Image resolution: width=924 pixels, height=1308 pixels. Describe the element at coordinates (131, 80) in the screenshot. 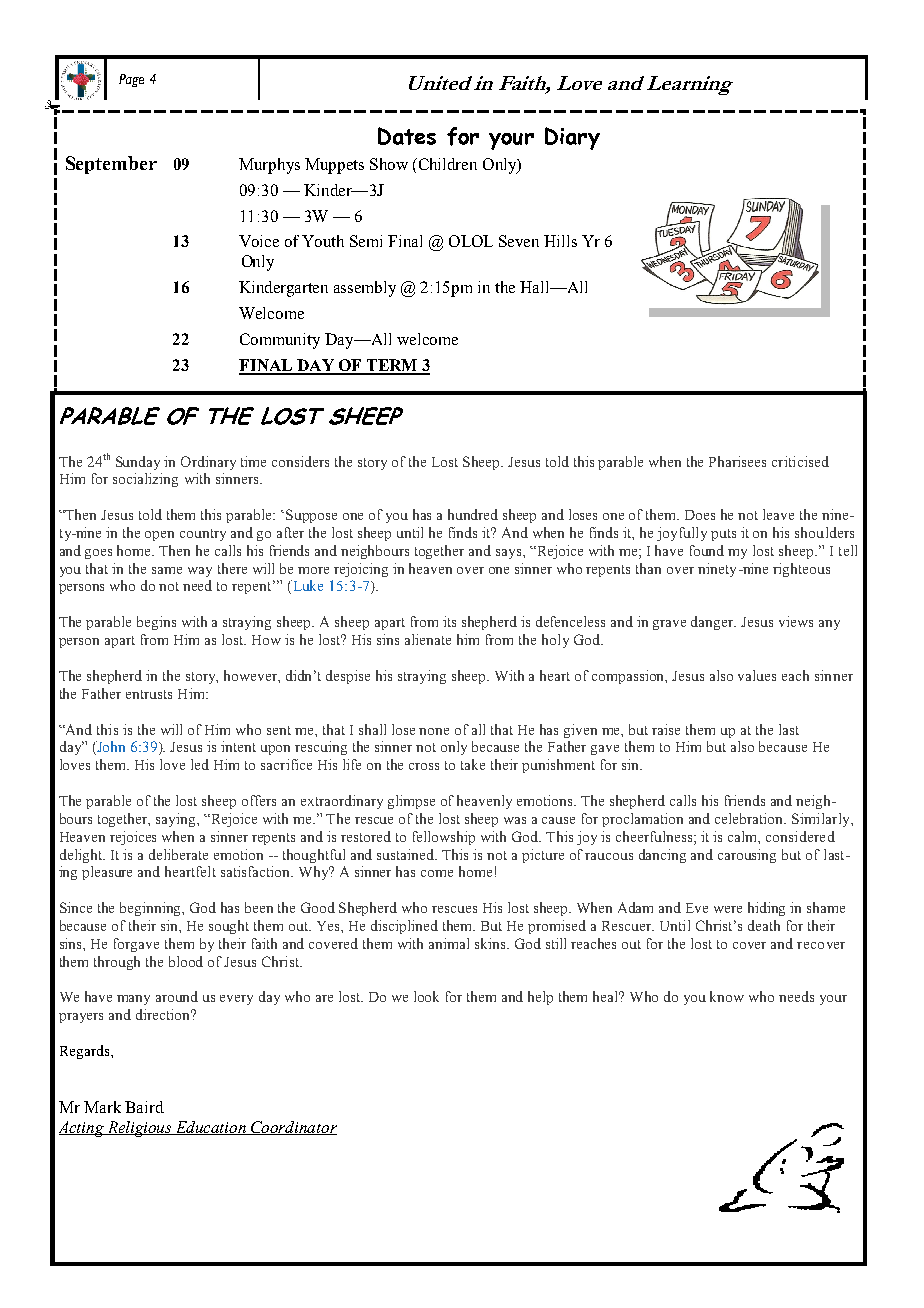

I see `Page` at that location.
